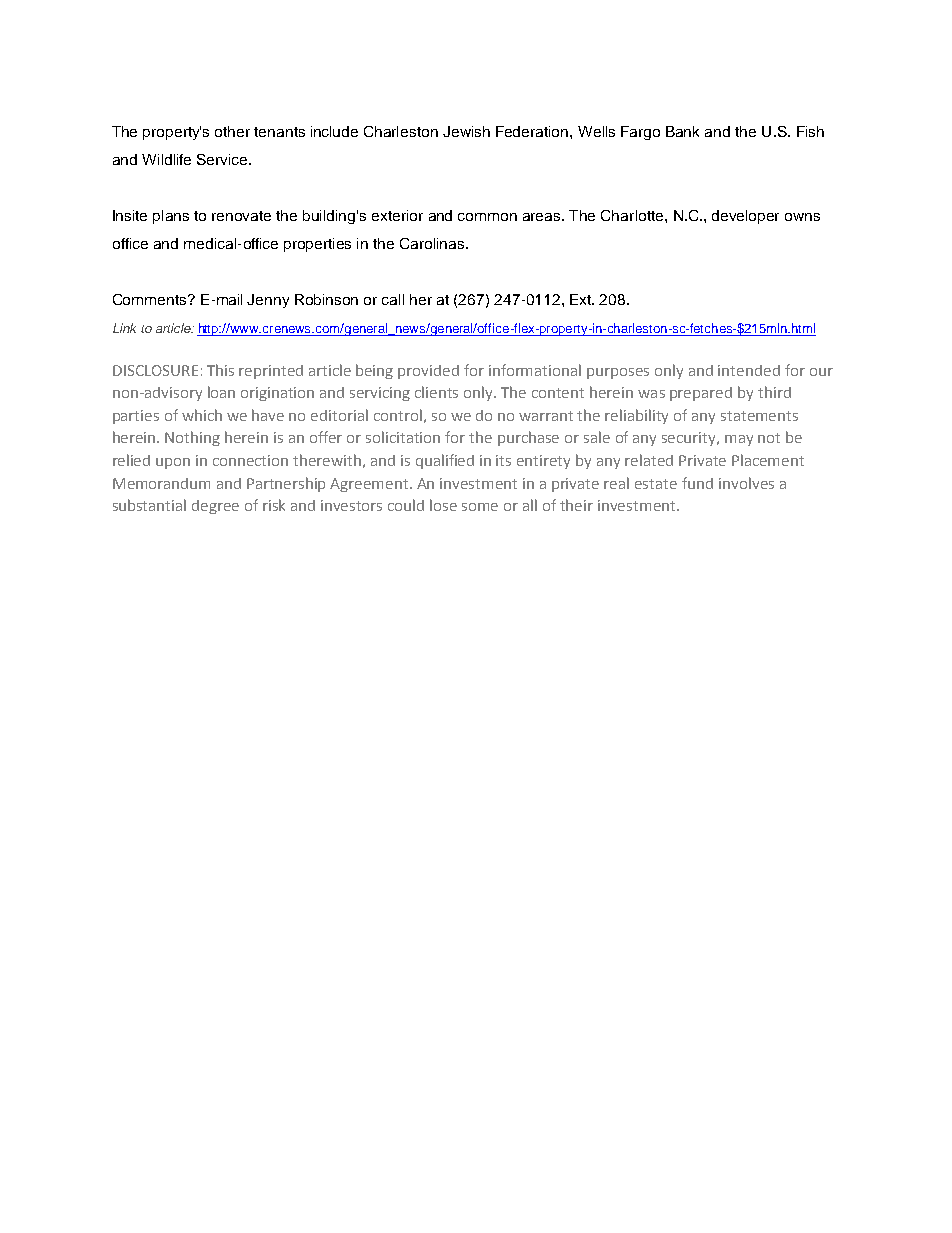 The height and width of the page is (1233, 952). I want to click on other, so click(232, 131).
